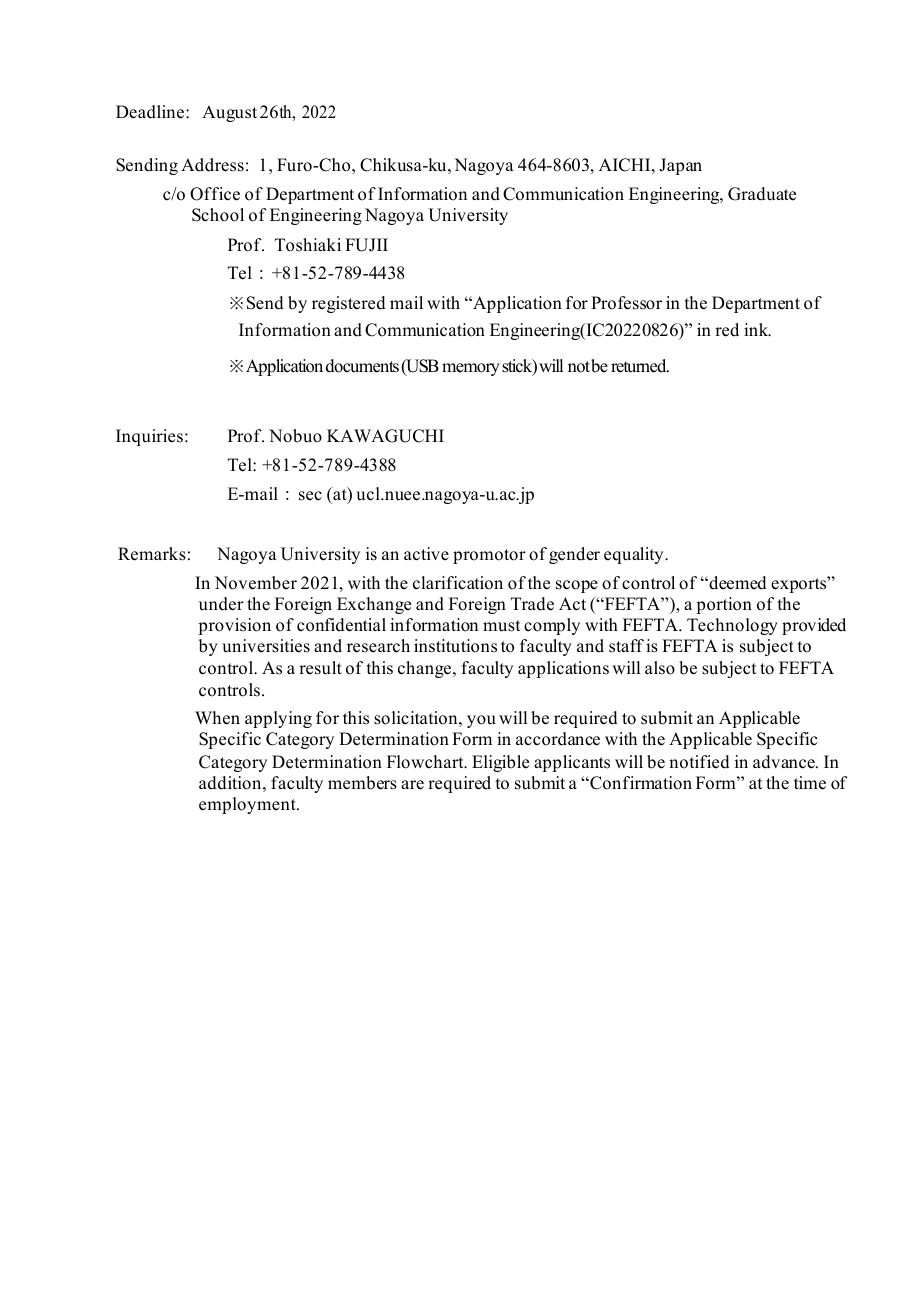 This document has width=924, height=1309. Describe the element at coordinates (471, 369) in the document. I see `memory` at that location.
